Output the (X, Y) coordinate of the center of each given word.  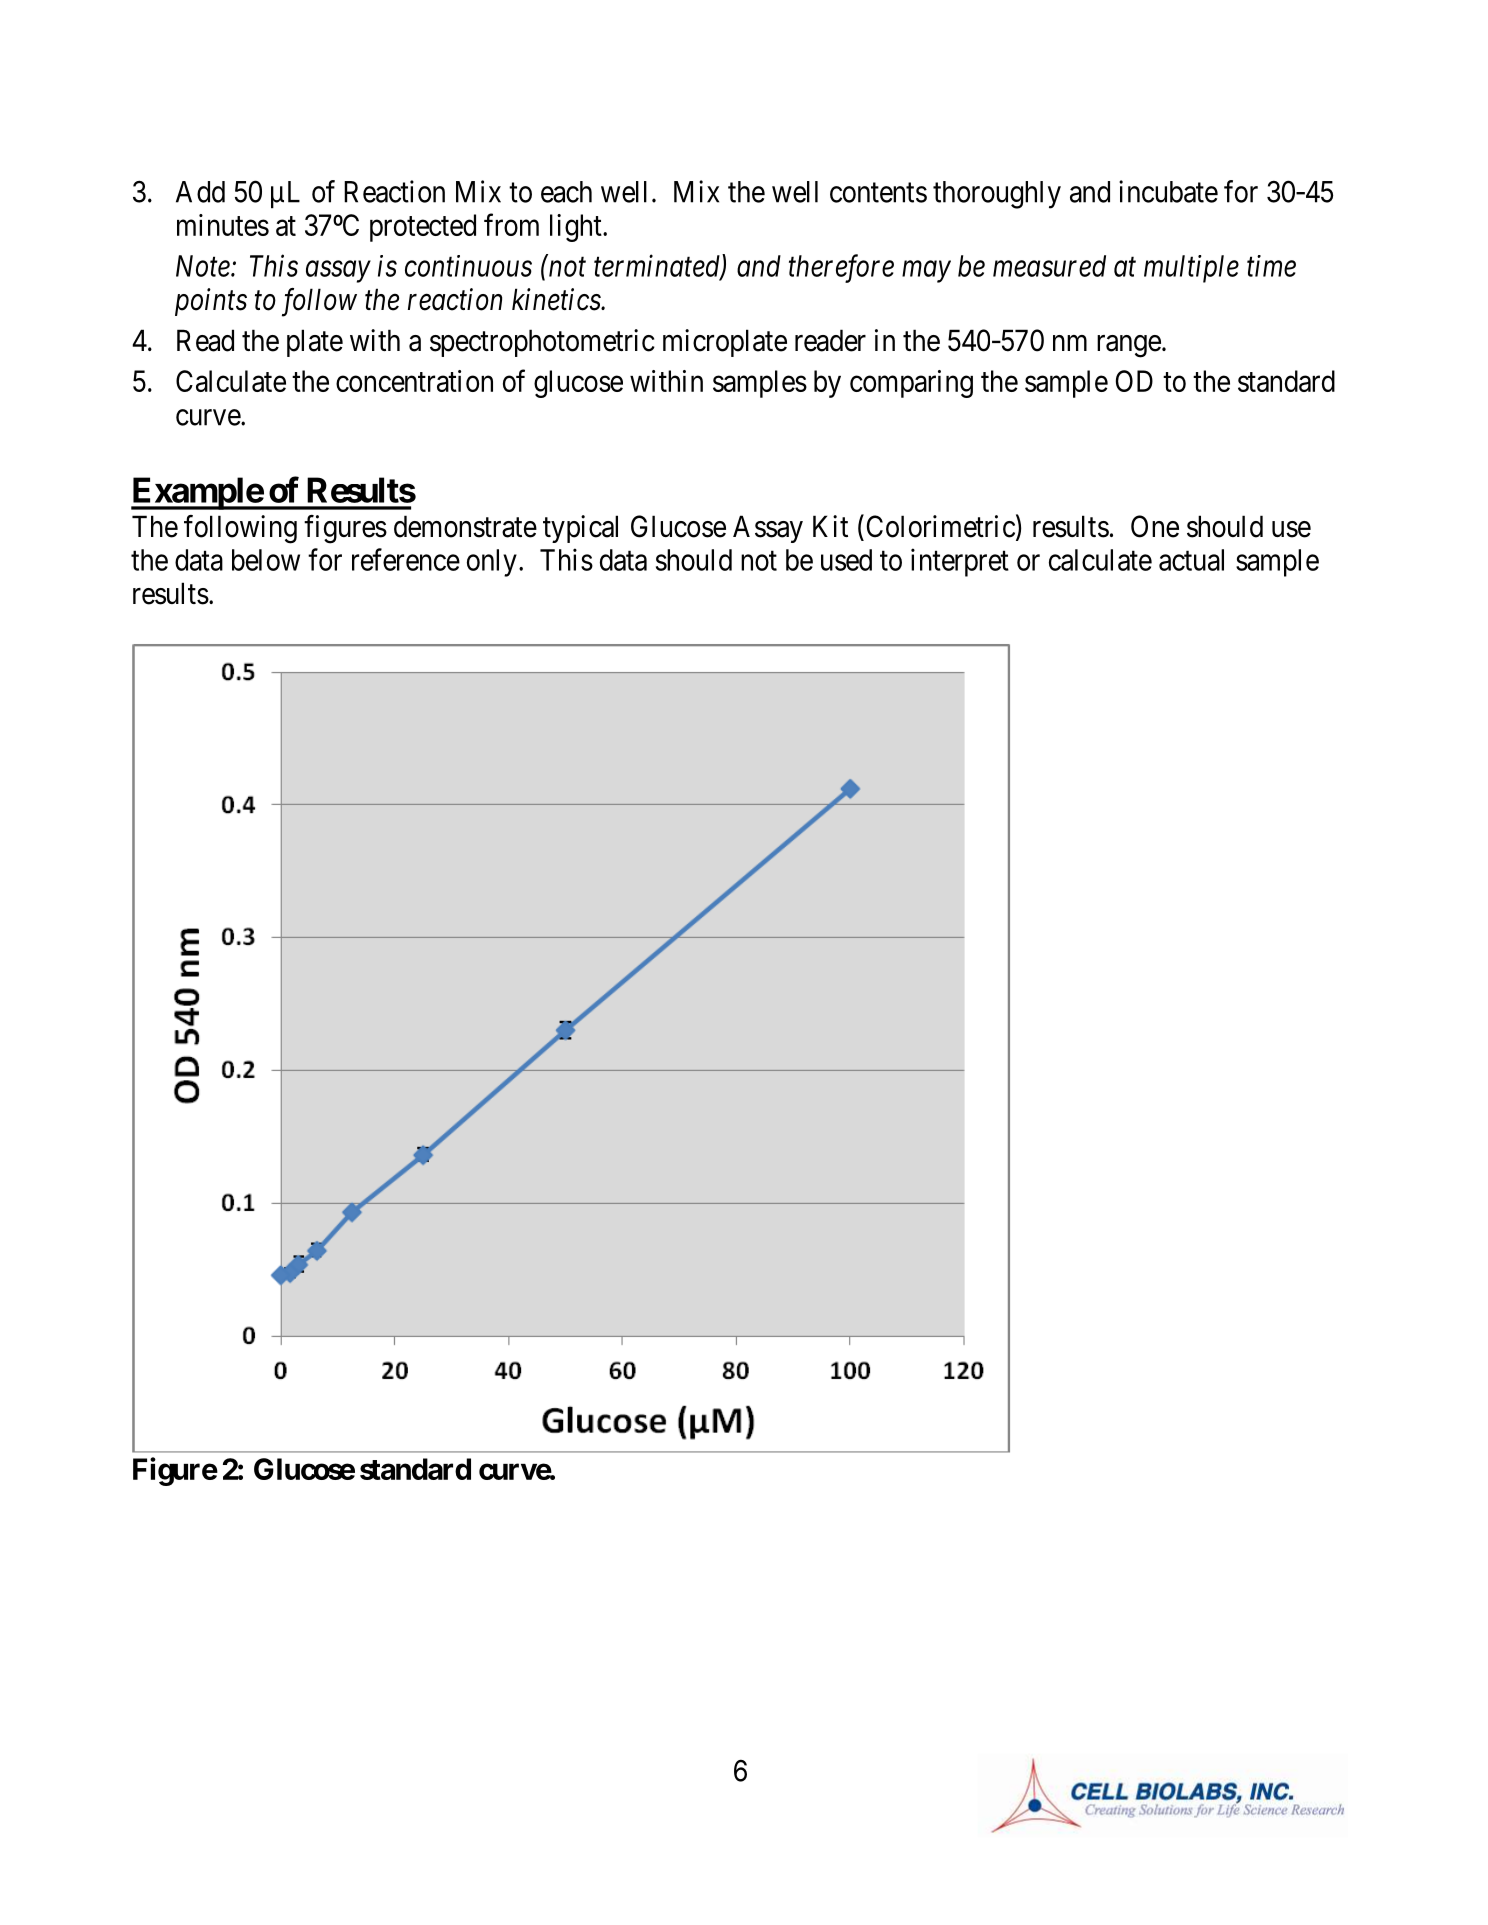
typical (580, 529)
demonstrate (465, 526)
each (566, 192)
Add (200, 192)
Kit (830, 526)
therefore (841, 268)
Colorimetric (941, 526)
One (1155, 526)
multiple (1191, 269)
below (266, 560)
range (1129, 346)
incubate (1168, 191)
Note (204, 266)
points (211, 302)
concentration (414, 381)
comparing (911, 384)
